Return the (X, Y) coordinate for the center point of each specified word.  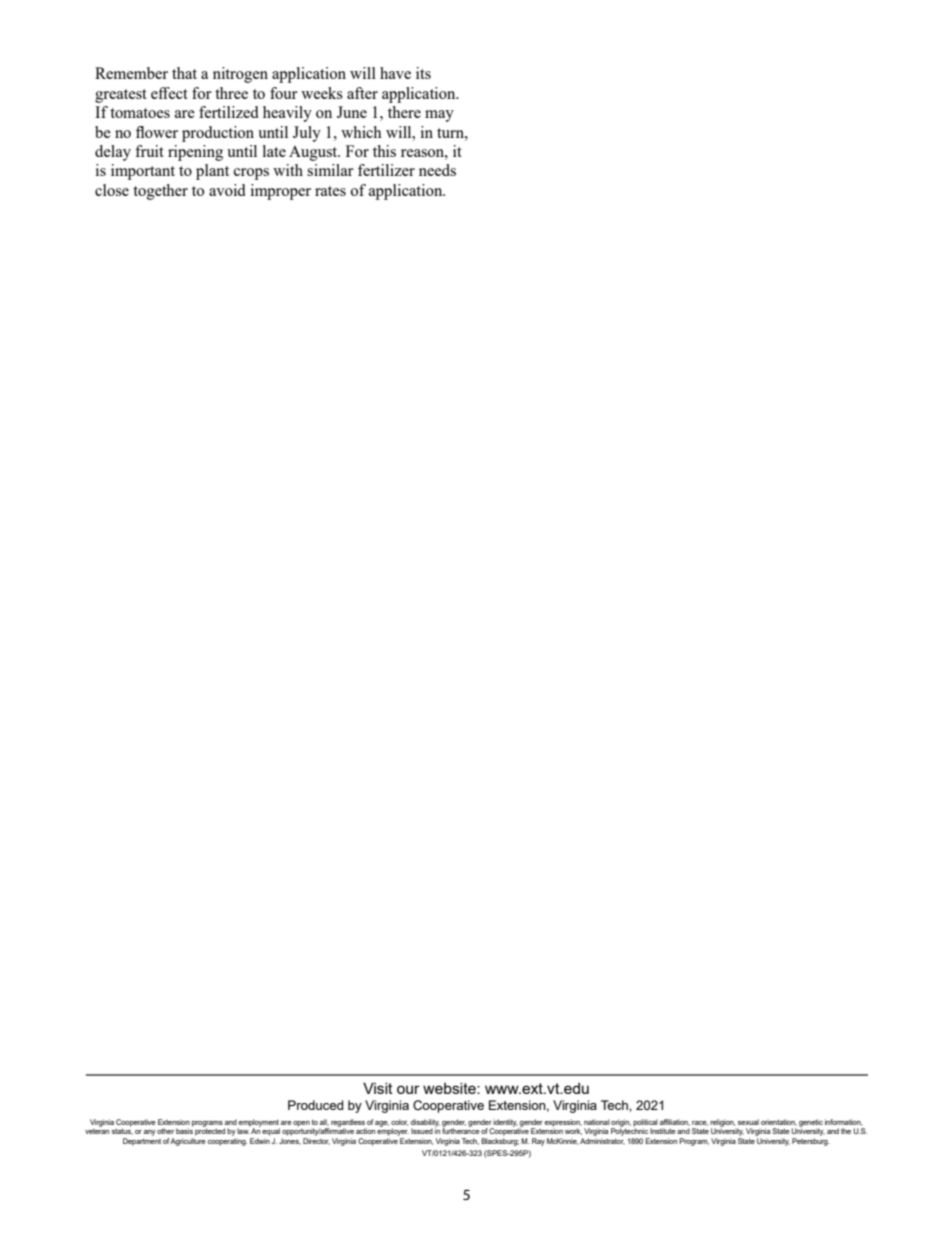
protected (210, 1131)
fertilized (228, 112)
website (450, 1088)
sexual (748, 1122)
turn (451, 133)
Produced (315, 1105)
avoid (227, 190)
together (160, 192)
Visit (378, 1088)
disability (425, 1124)
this (384, 151)
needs (437, 170)
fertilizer (386, 170)
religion (722, 1124)
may (439, 116)
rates (330, 191)
